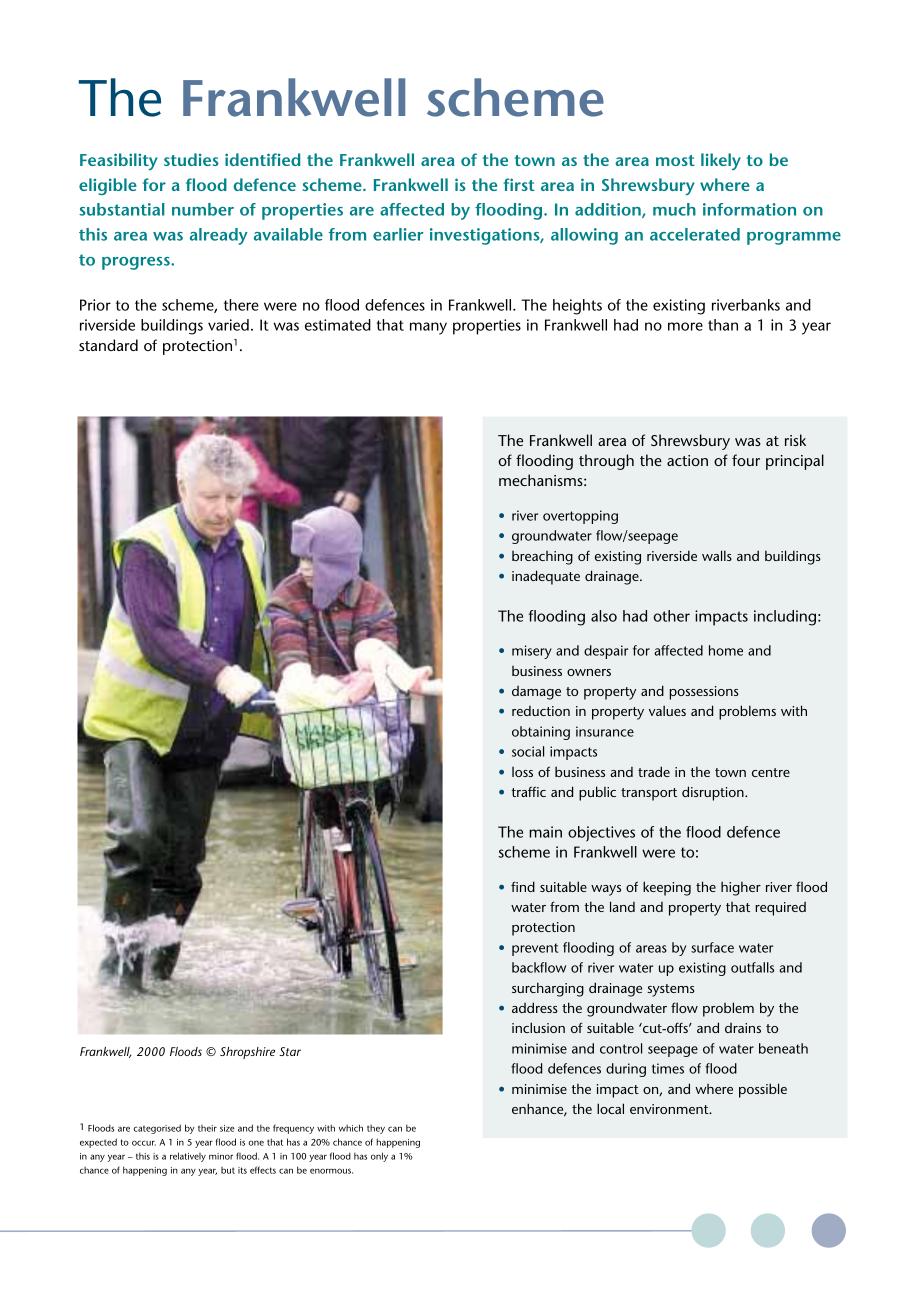  What do you see at coordinates (203, 209) in the page?
I see `number` at bounding box center [203, 209].
